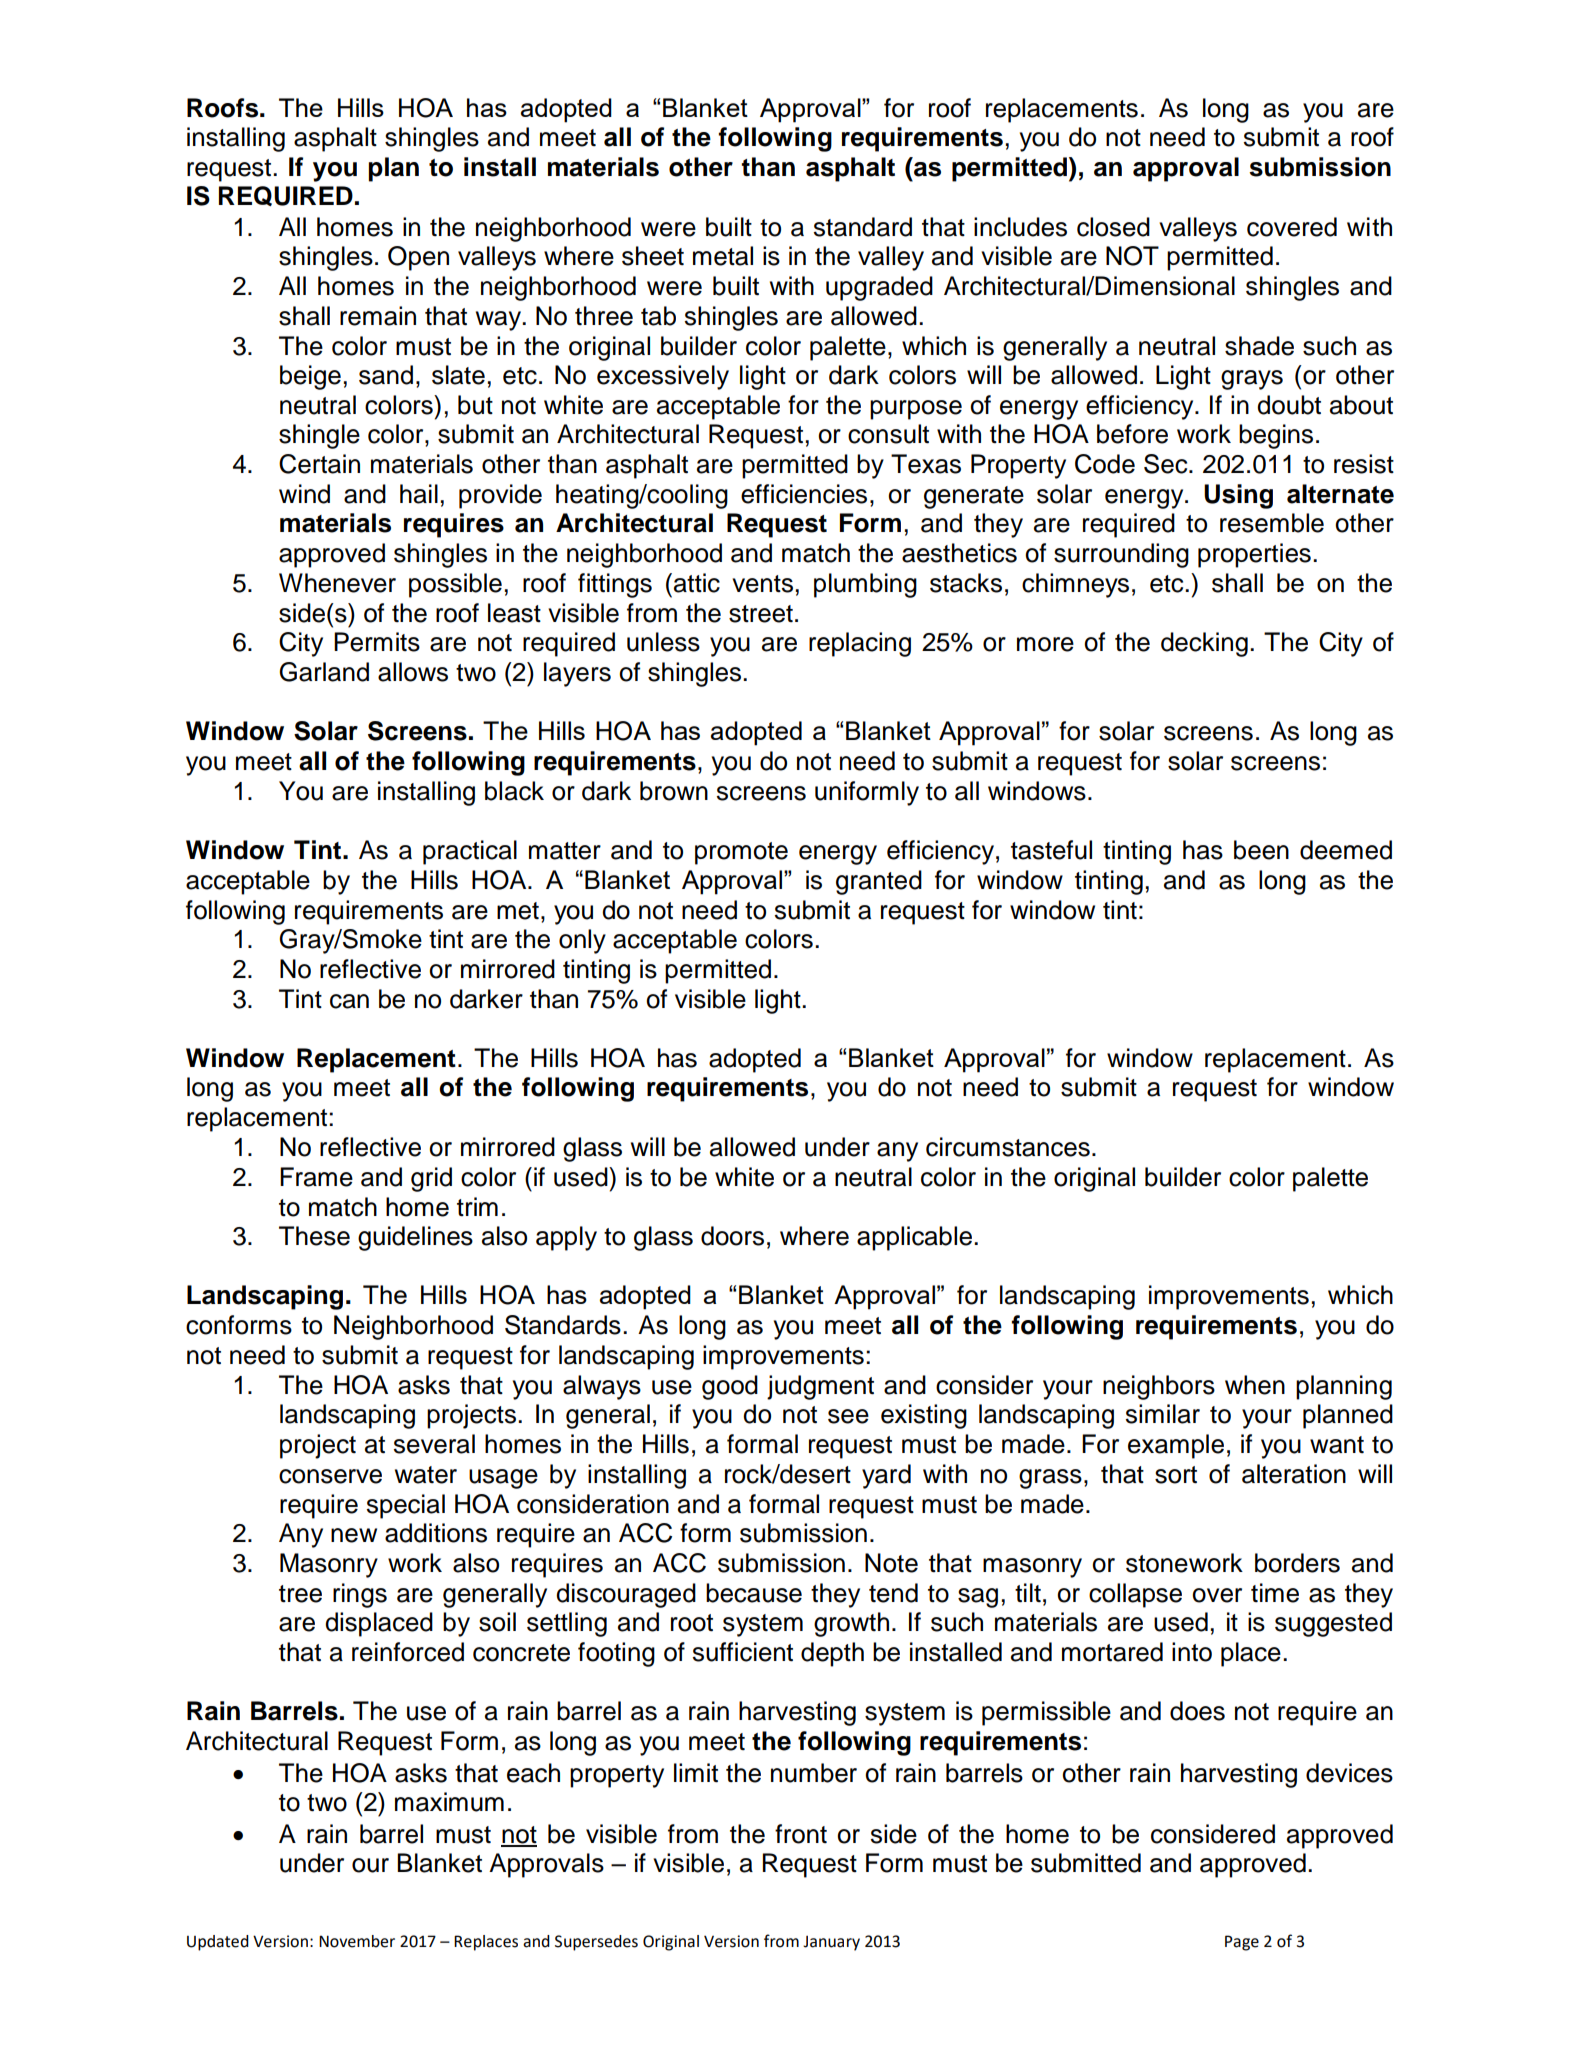 This image has height=2045, width=1580. What do you see at coordinates (1204, 644) in the image?
I see `decking` at bounding box center [1204, 644].
